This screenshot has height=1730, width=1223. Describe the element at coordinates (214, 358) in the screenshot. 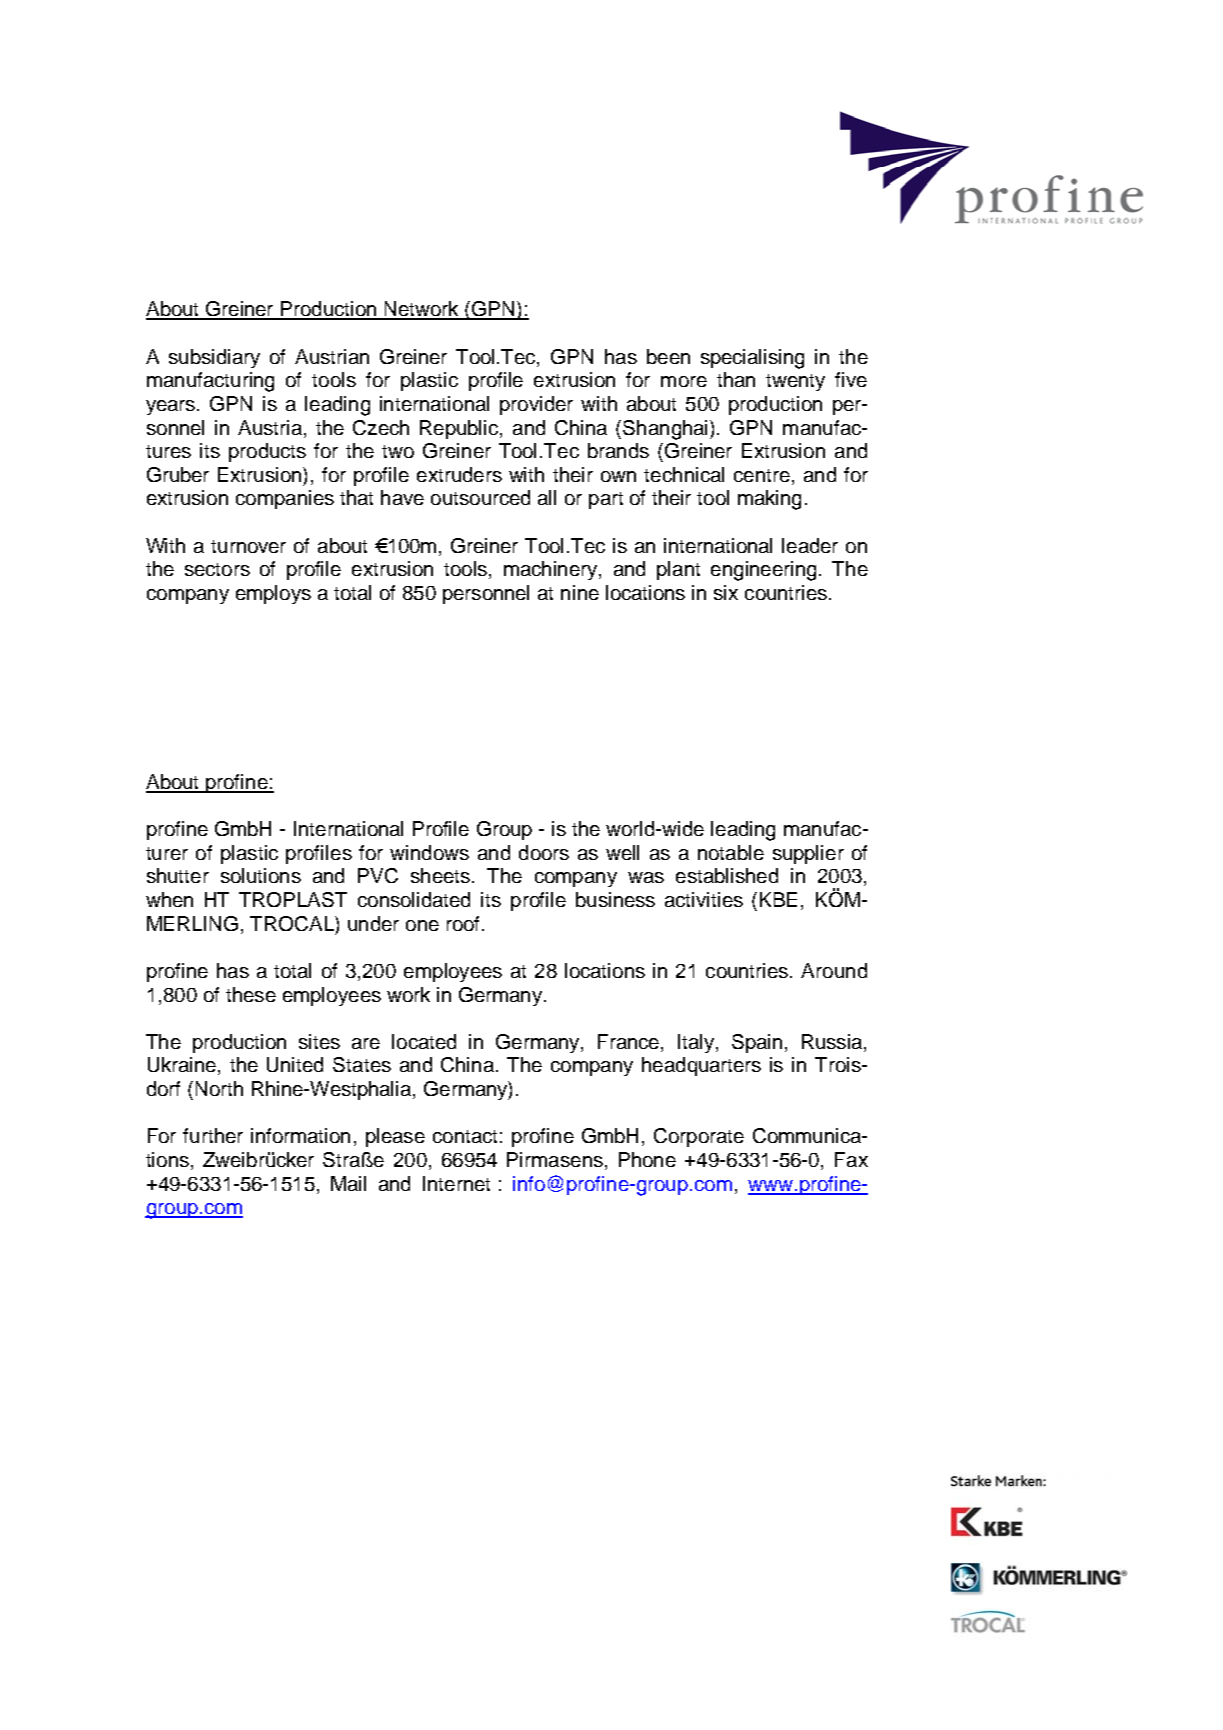

I see `subsidiary` at that location.
